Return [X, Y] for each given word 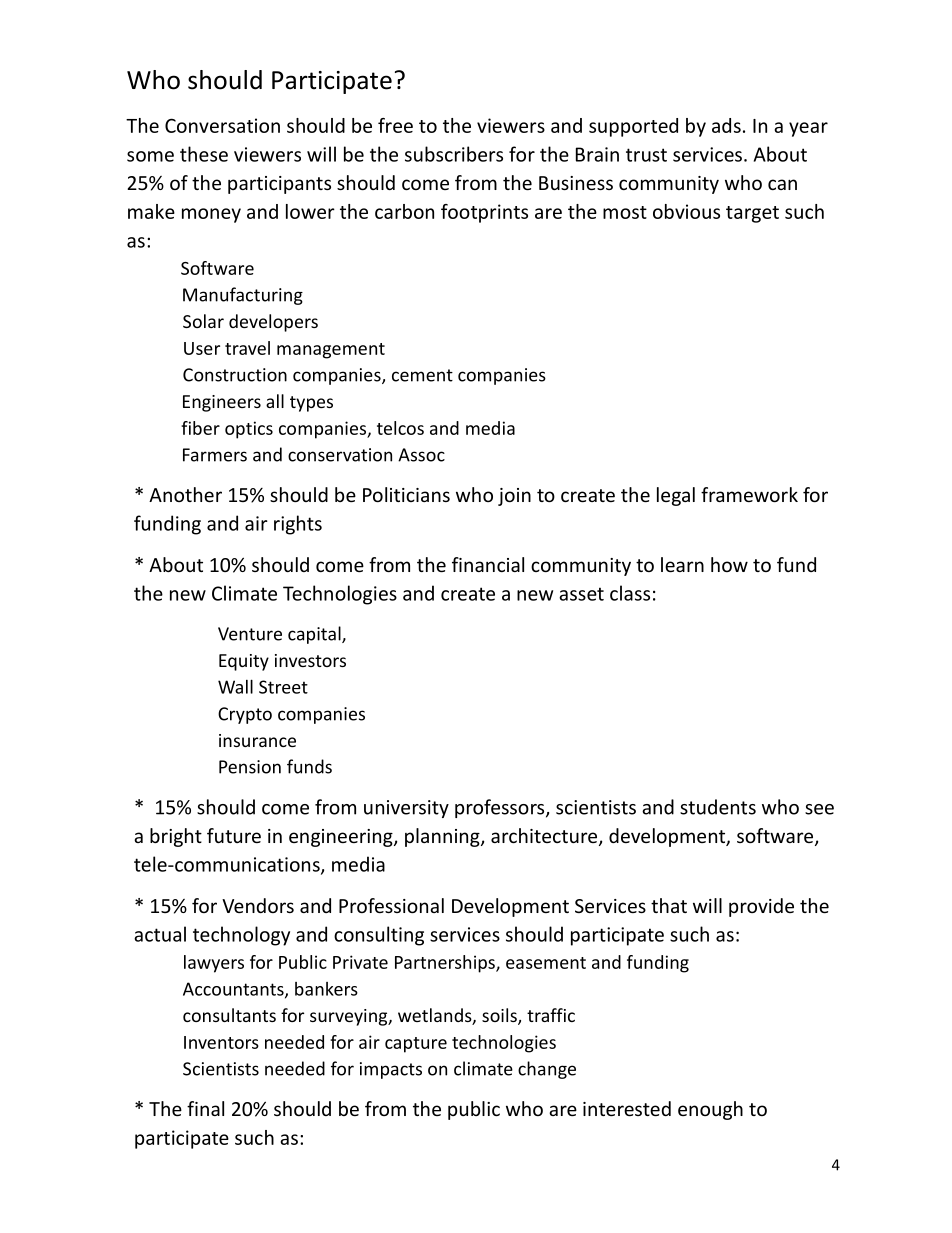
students [718, 807]
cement [422, 375]
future [234, 835]
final [205, 1108]
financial [488, 564]
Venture [250, 634]
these [204, 154]
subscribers [454, 154]
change [547, 1070]
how [729, 564]
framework [749, 494]
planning [443, 837]
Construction [235, 375]
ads [726, 125]
